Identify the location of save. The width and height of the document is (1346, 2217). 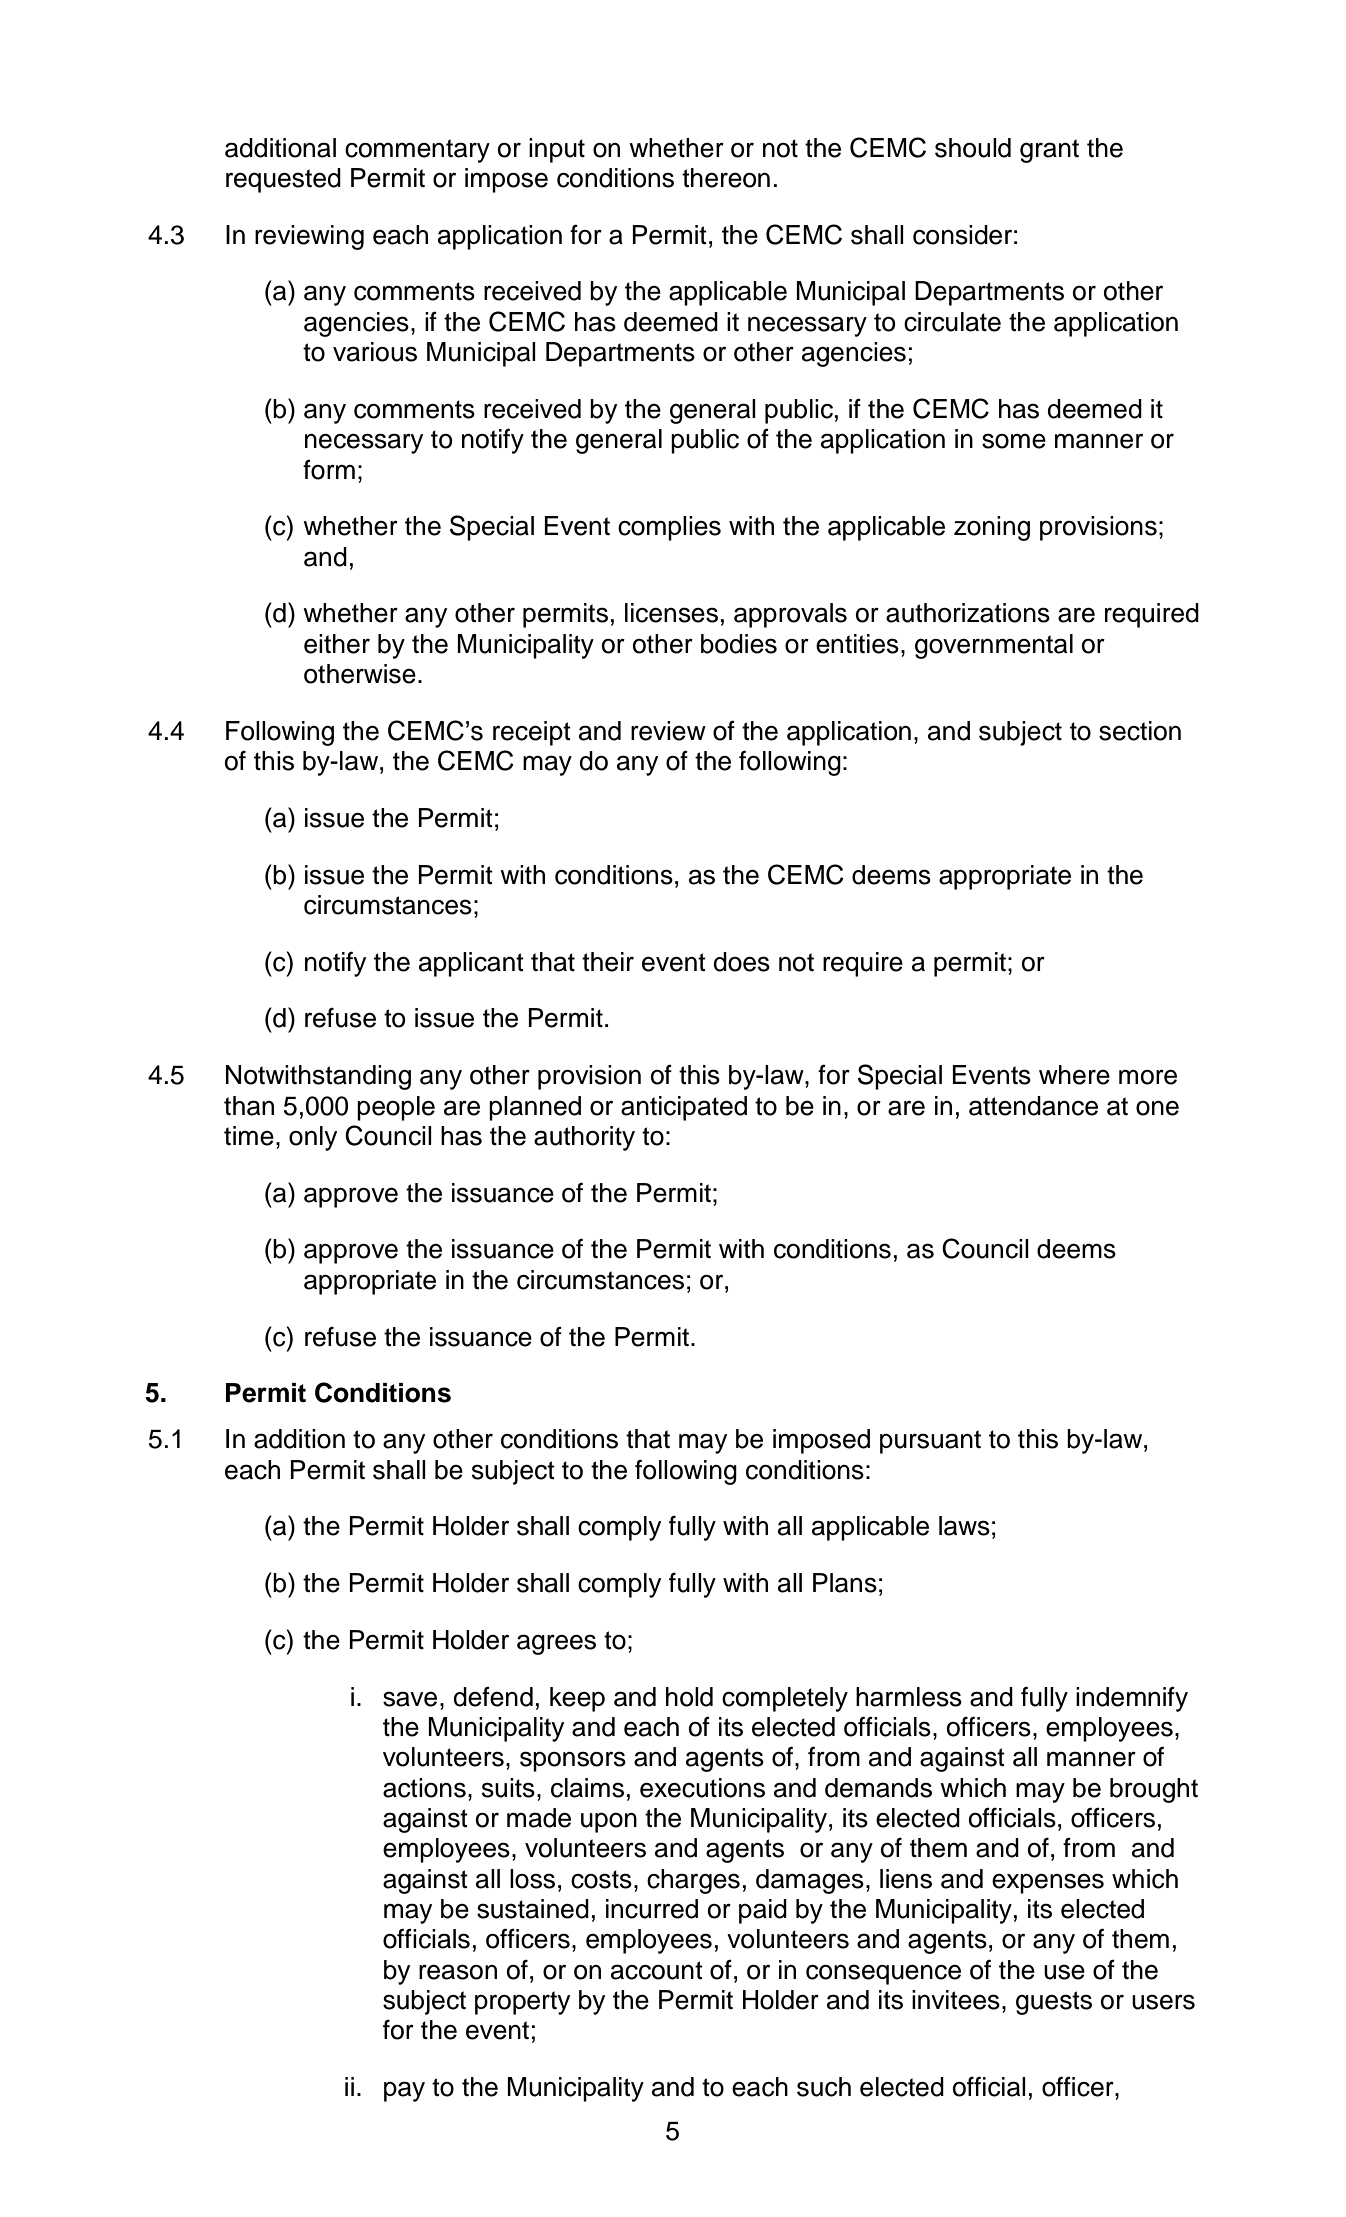
(410, 1699).
